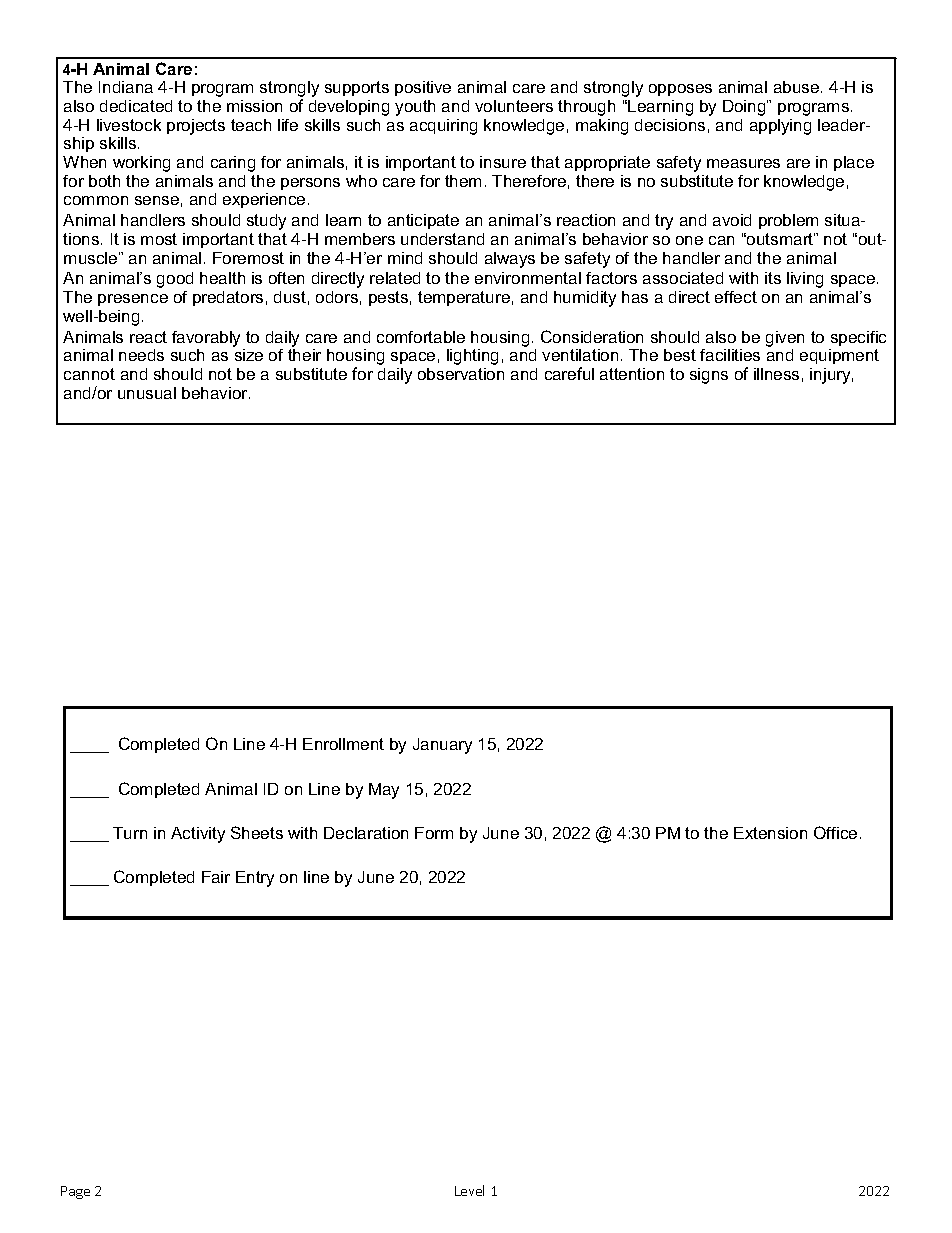  Describe the element at coordinates (469, 1190) in the document. I see `Level` at that location.
